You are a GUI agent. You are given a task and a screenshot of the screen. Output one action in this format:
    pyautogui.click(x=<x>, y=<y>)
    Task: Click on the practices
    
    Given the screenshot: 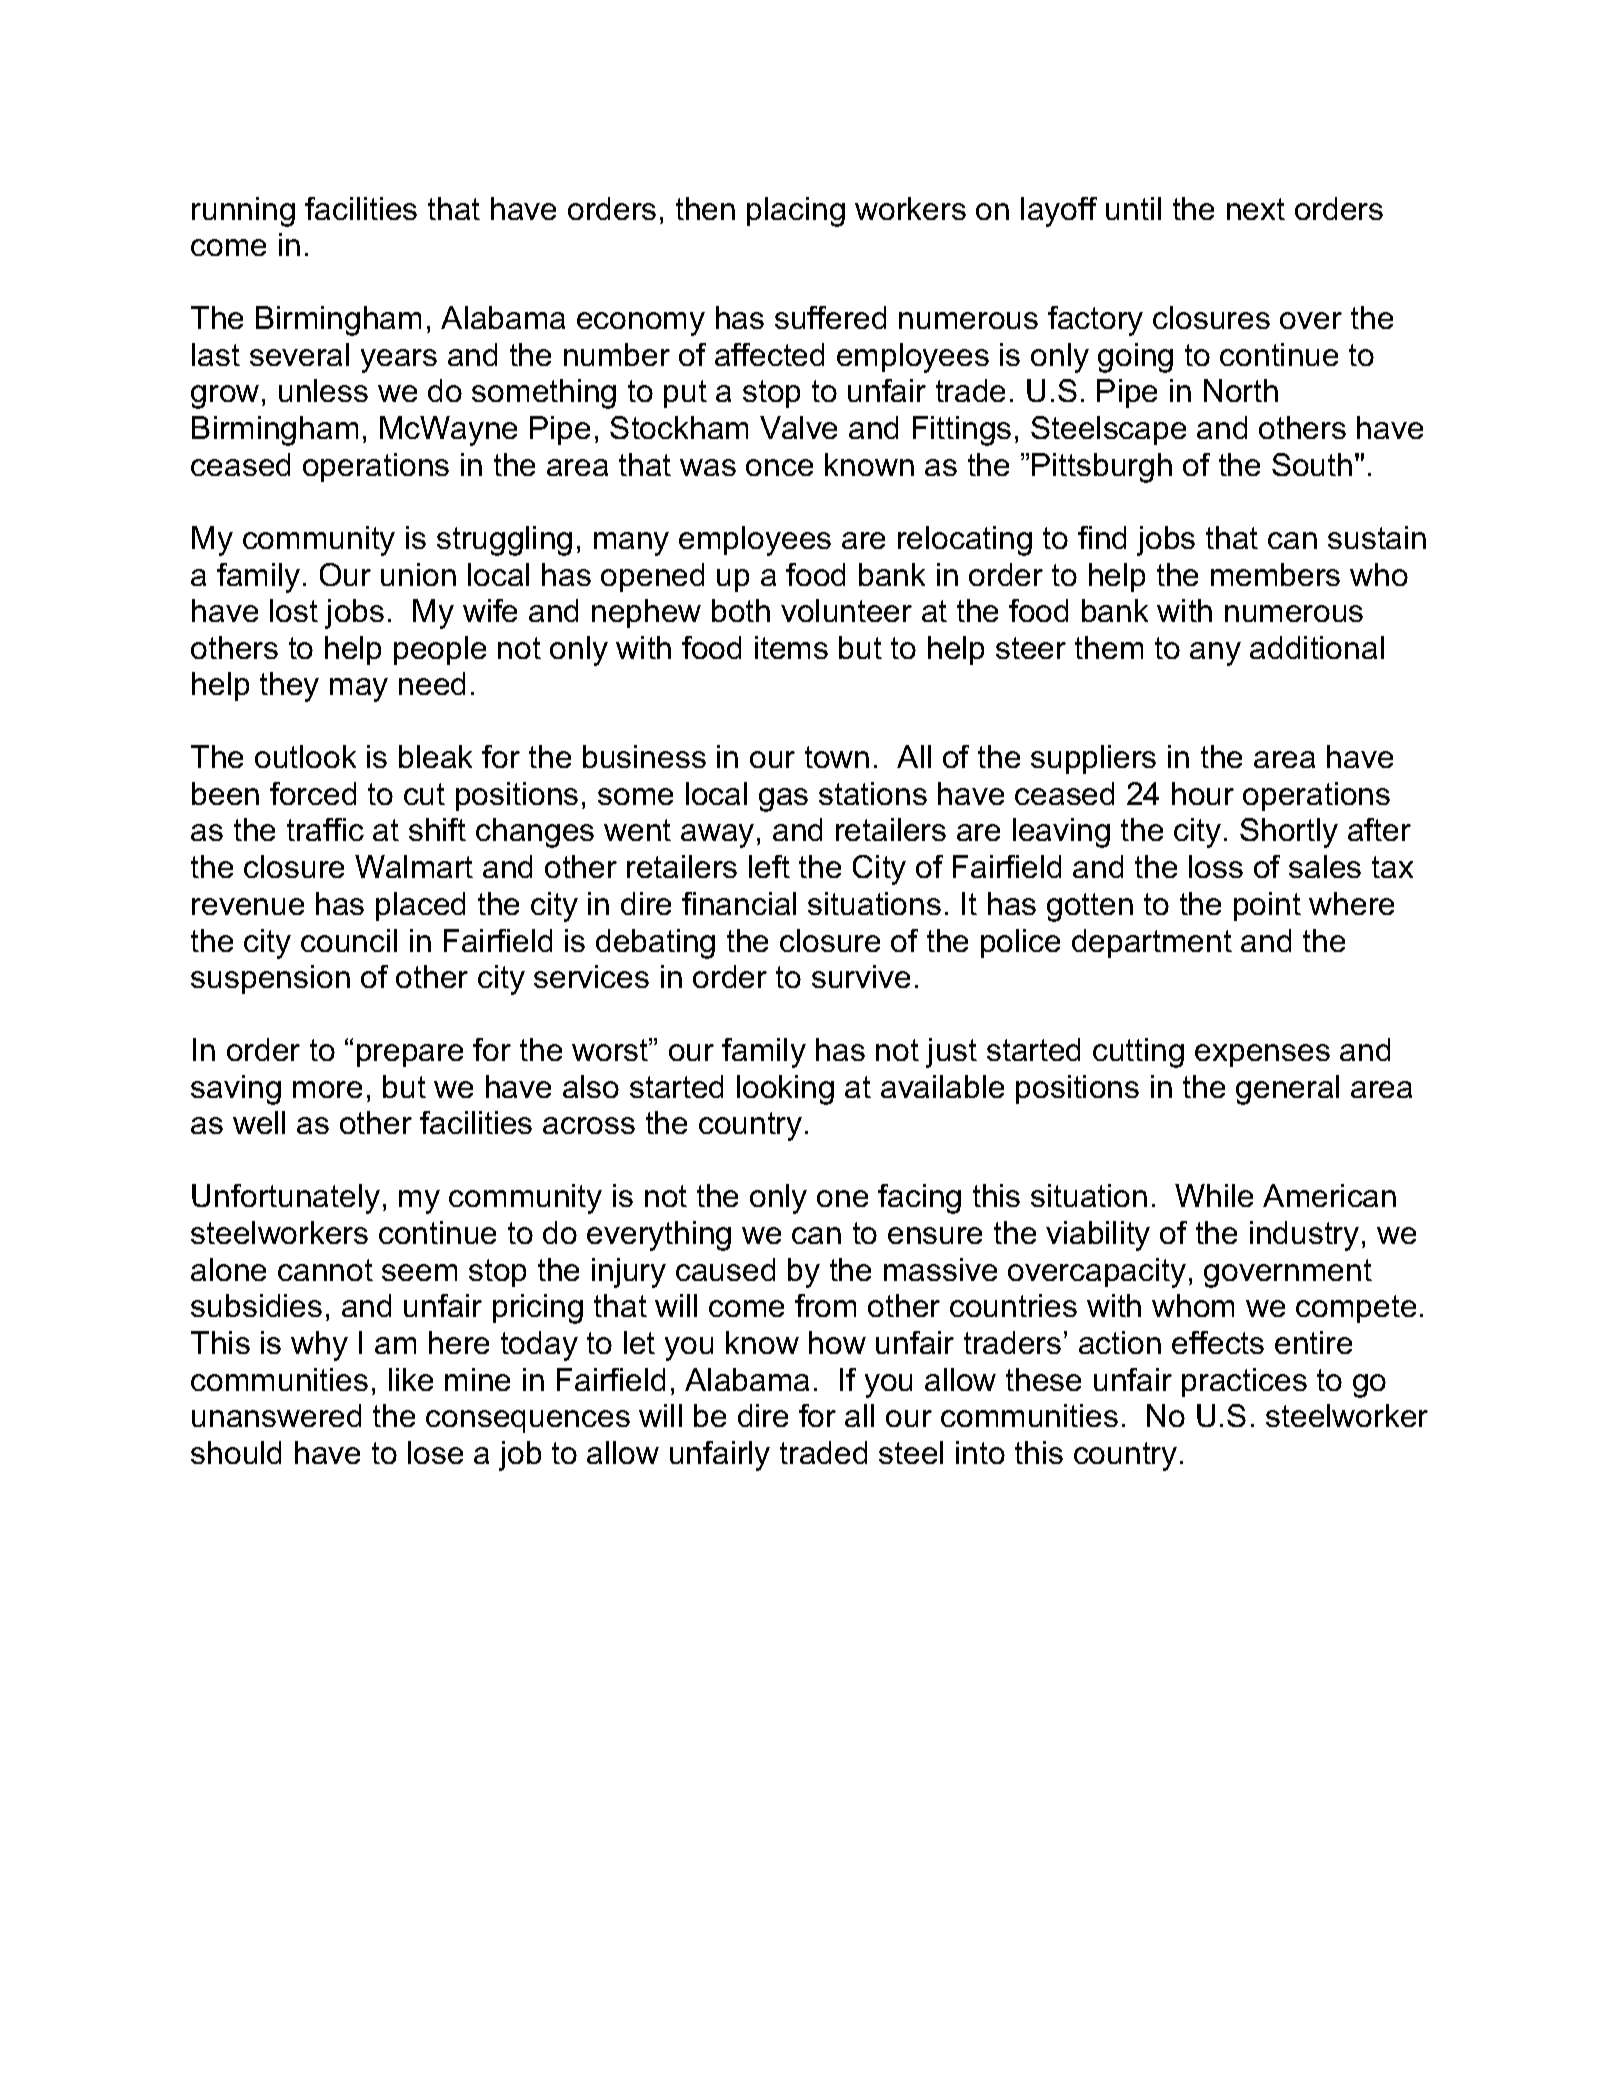 What is the action you would take?
    pyautogui.click(x=1244, y=1382)
